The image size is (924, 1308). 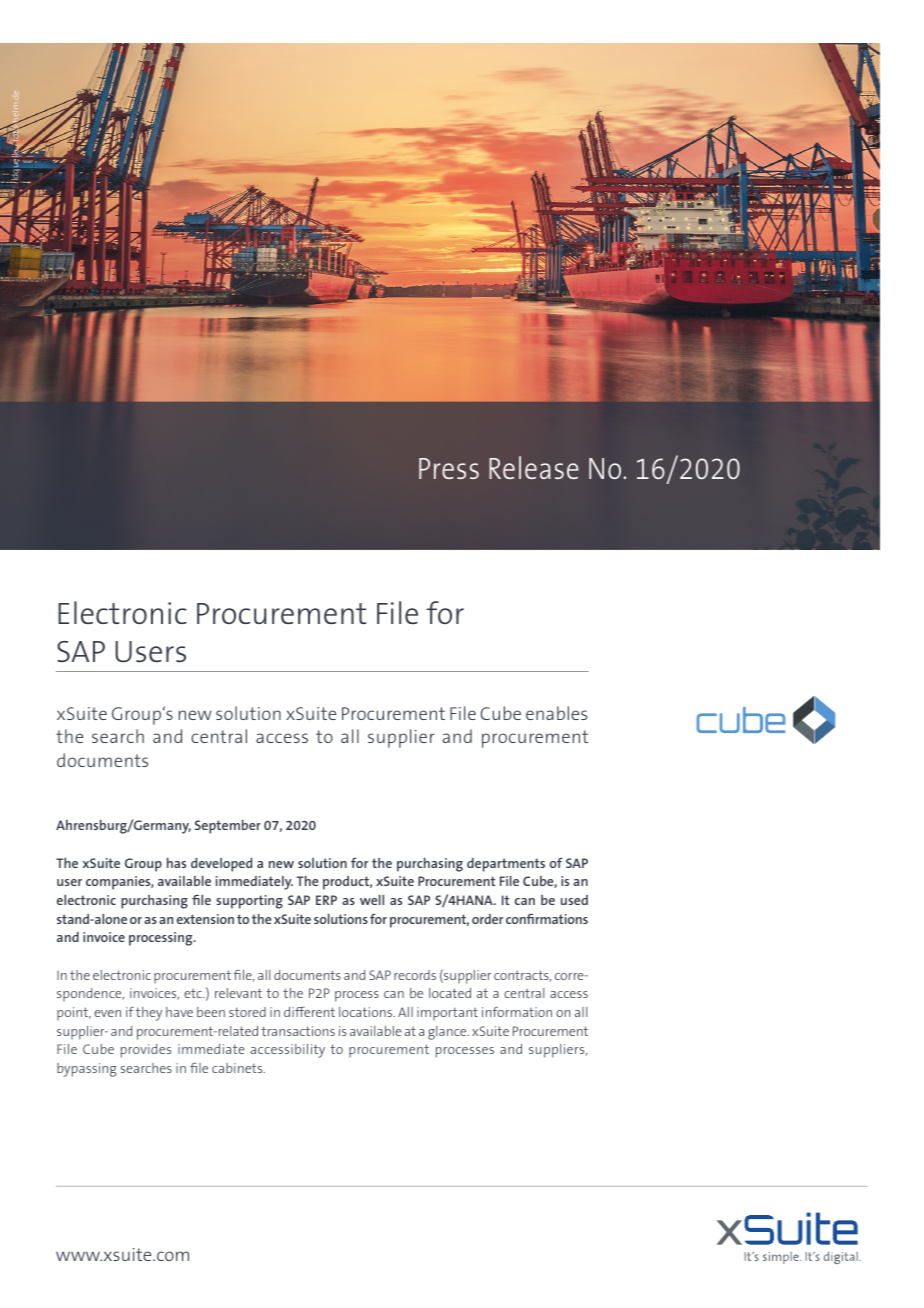 What do you see at coordinates (228, 827) in the screenshot?
I see `September` at bounding box center [228, 827].
